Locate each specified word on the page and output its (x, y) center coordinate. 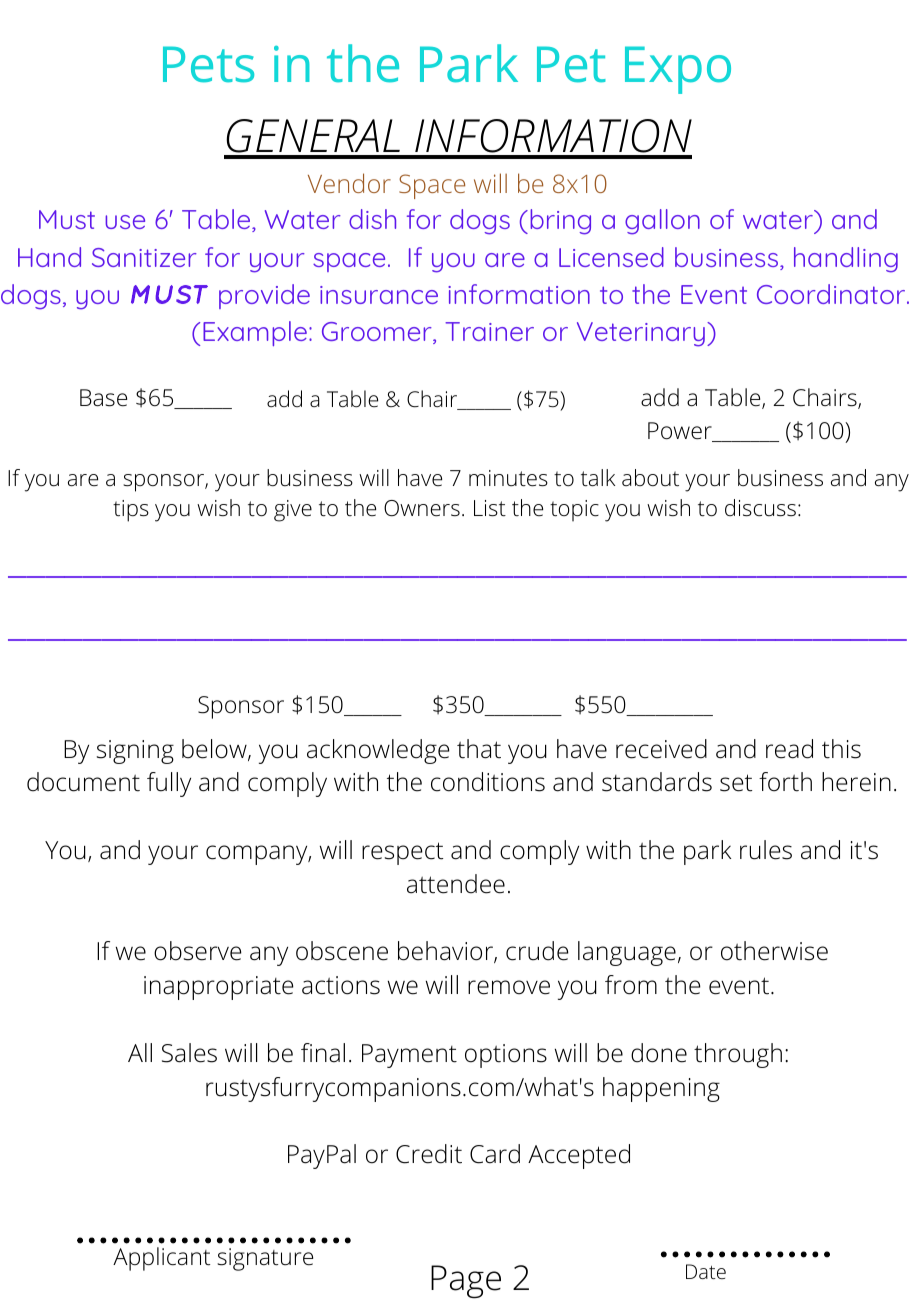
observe (198, 951)
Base (103, 398)
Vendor (349, 183)
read (789, 749)
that (479, 749)
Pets (208, 64)
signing (135, 752)
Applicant (161, 1259)
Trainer (489, 331)
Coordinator (832, 294)
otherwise (774, 951)
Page (466, 1282)
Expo (678, 70)
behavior (446, 952)
